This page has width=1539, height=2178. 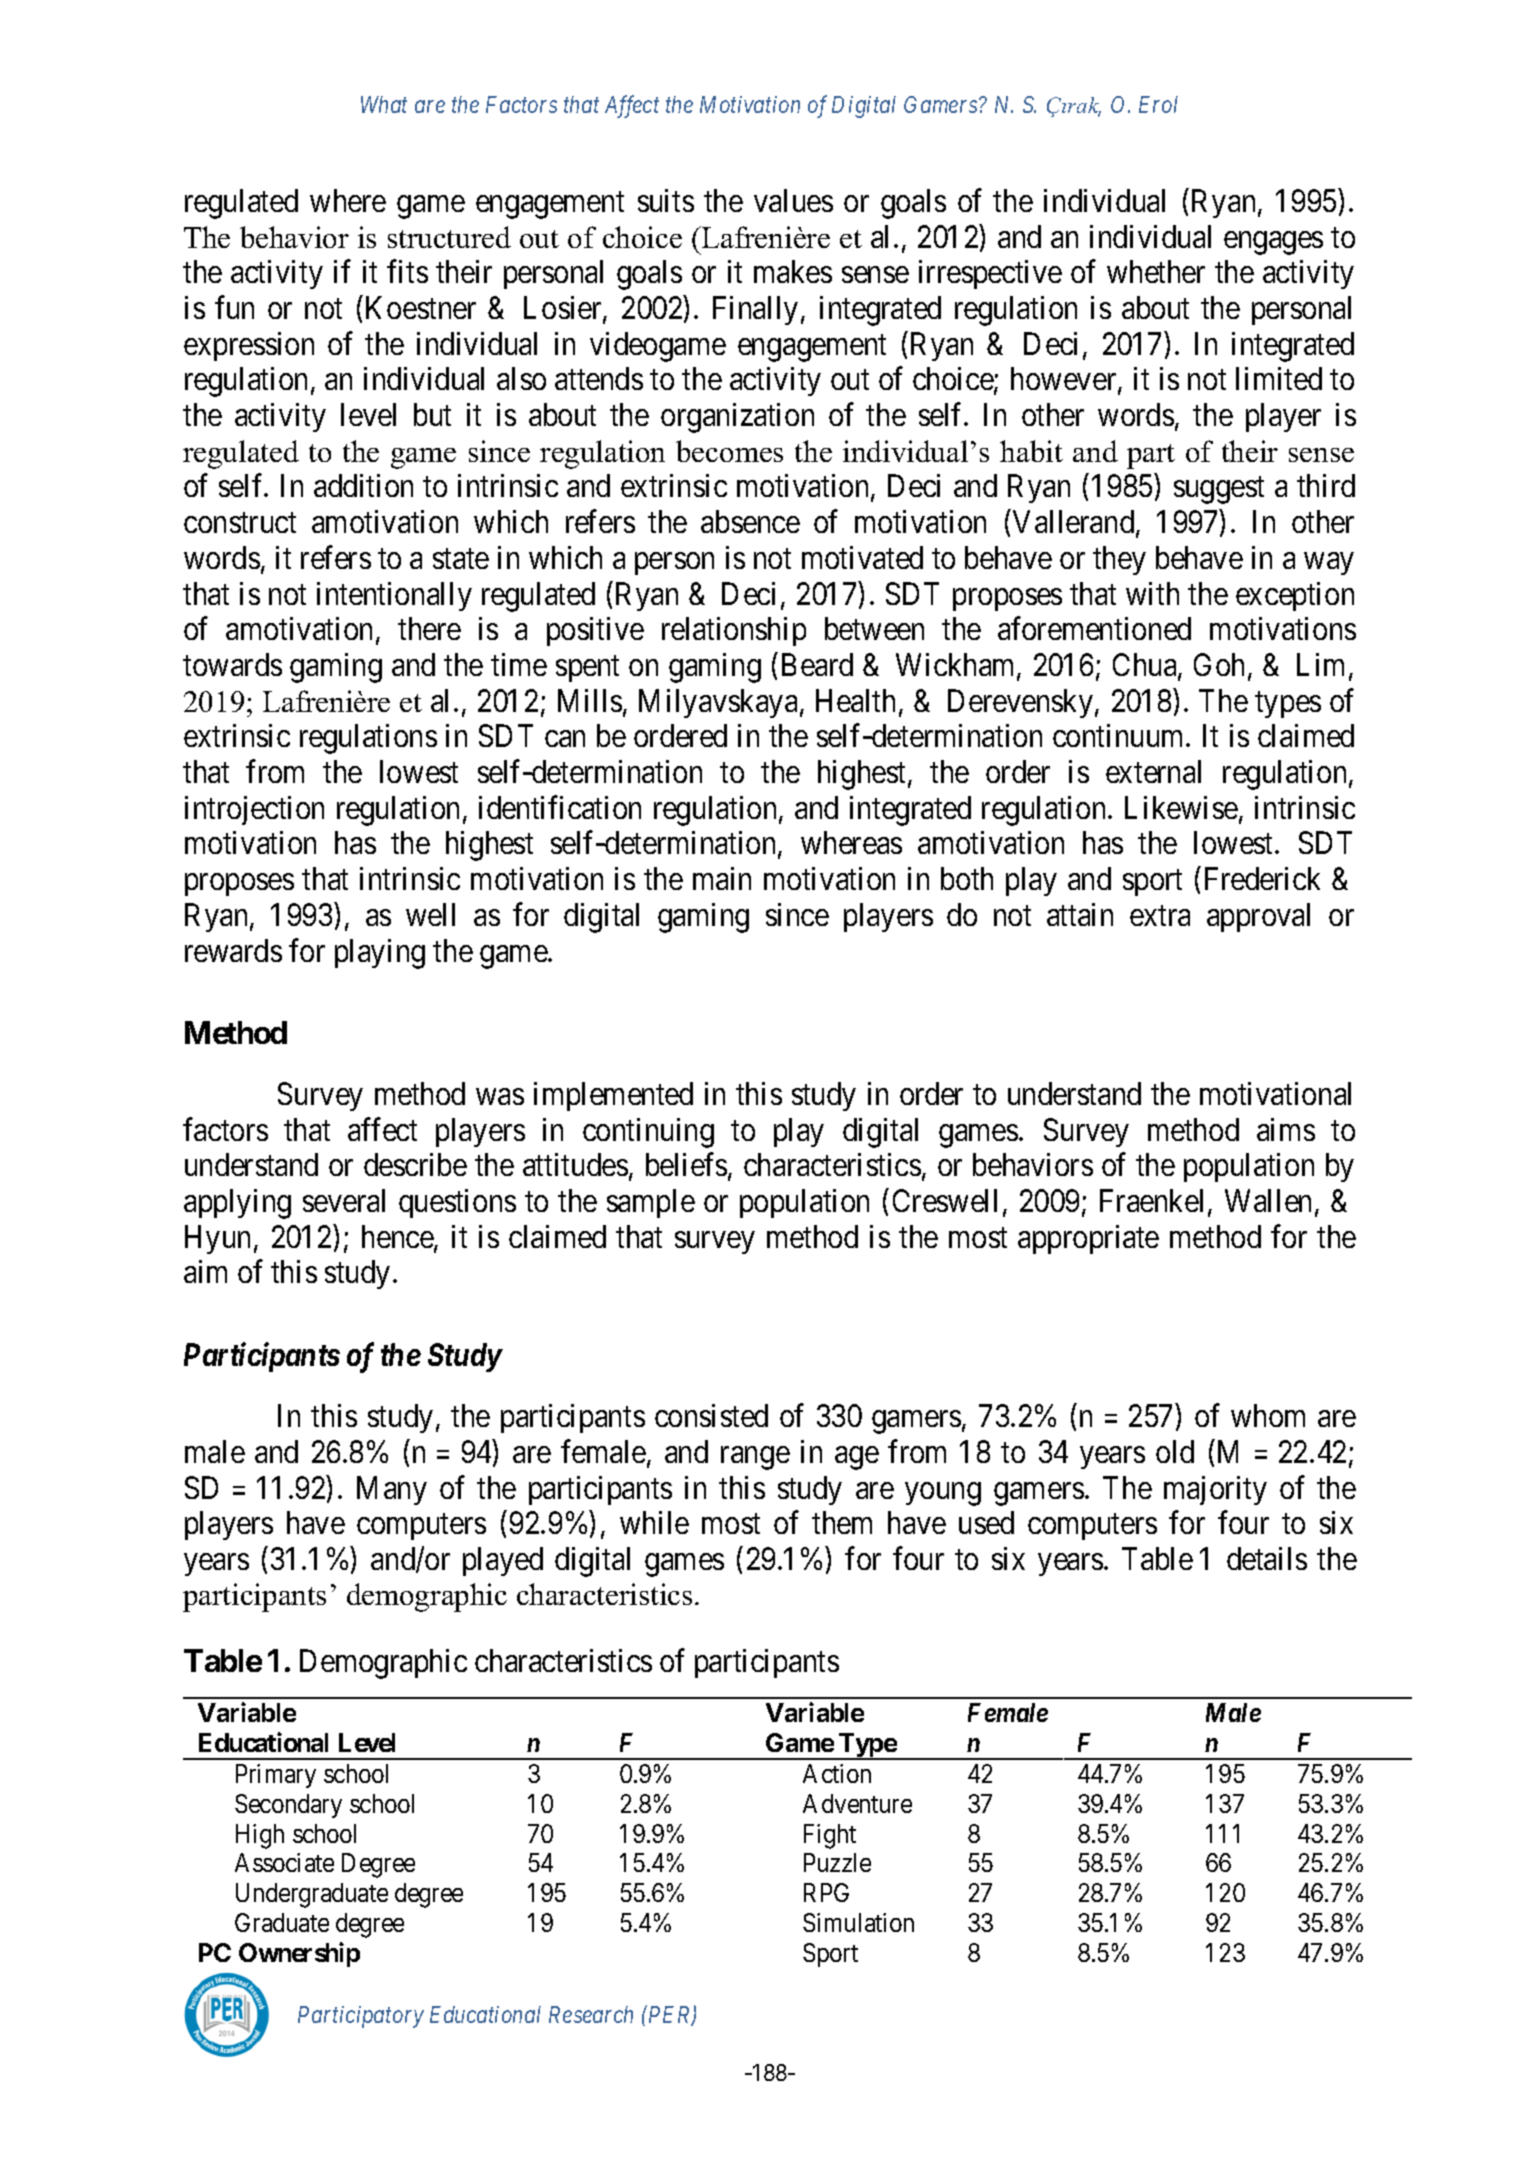 What do you see at coordinates (826, 1892) in the page?
I see `RPG` at bounding box center [826, 1892].
